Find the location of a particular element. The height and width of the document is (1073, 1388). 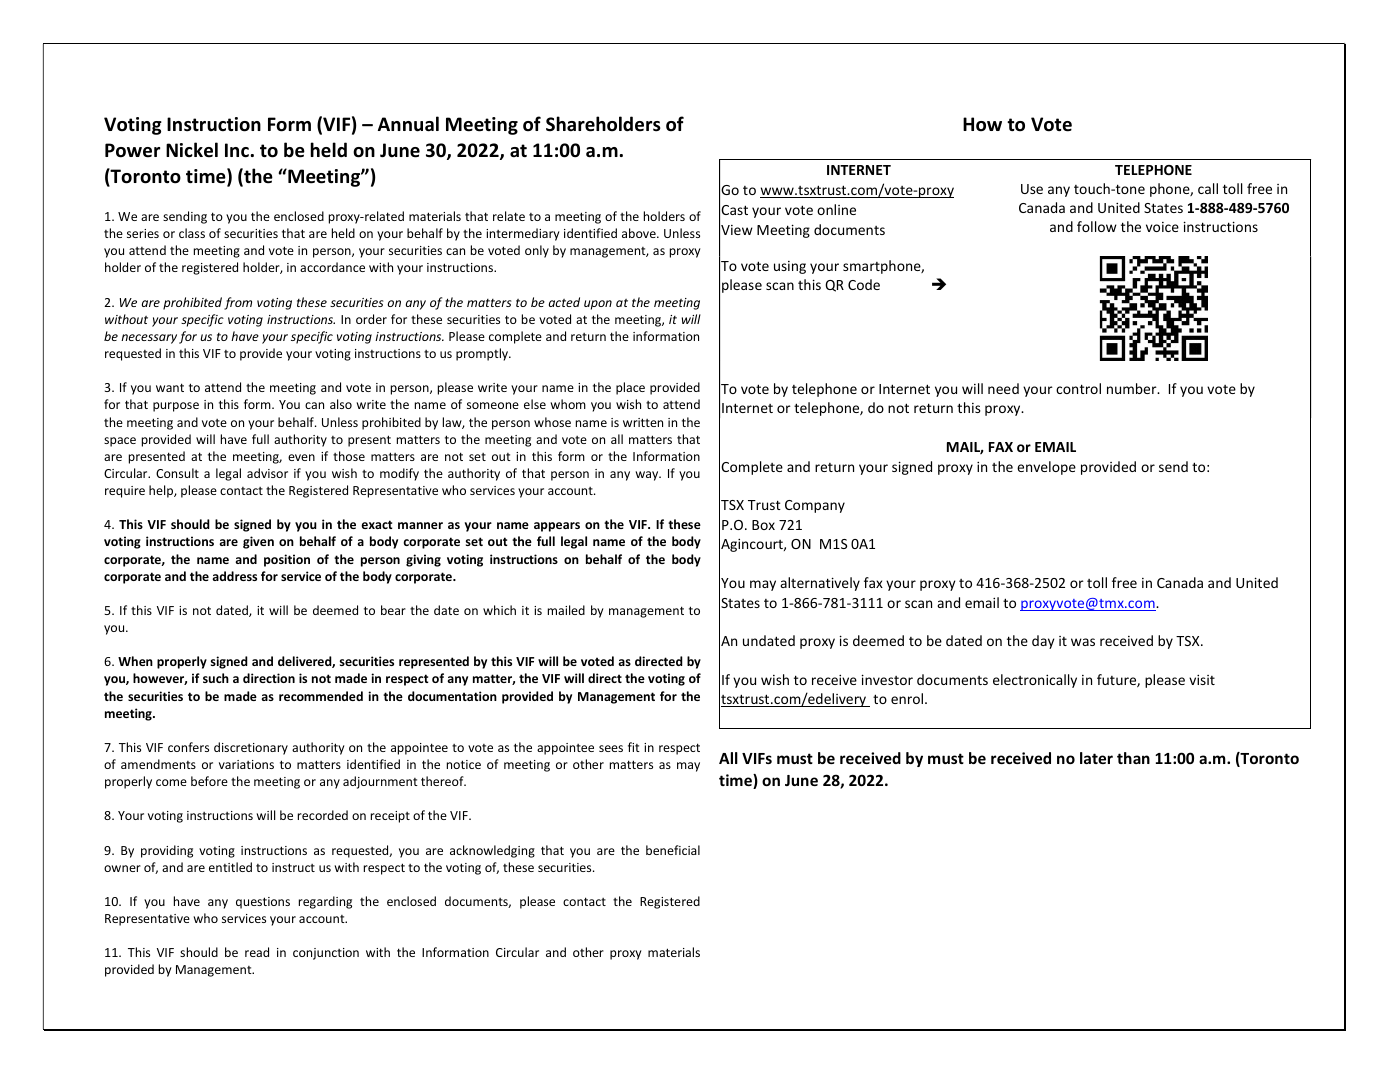

was is located at coordinates (1083, 642).
